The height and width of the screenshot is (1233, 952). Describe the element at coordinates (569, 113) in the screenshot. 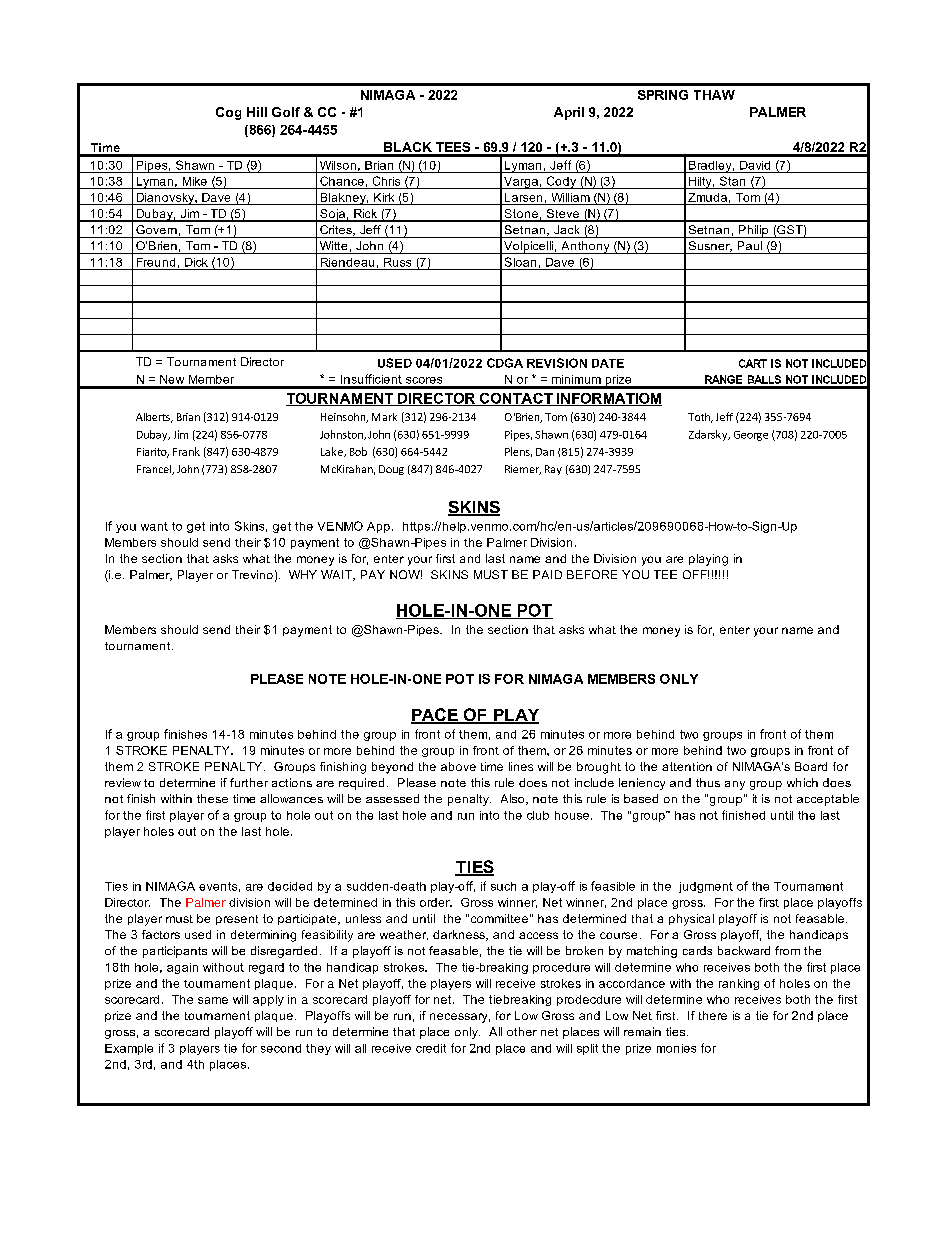

I see `April` at that location.
